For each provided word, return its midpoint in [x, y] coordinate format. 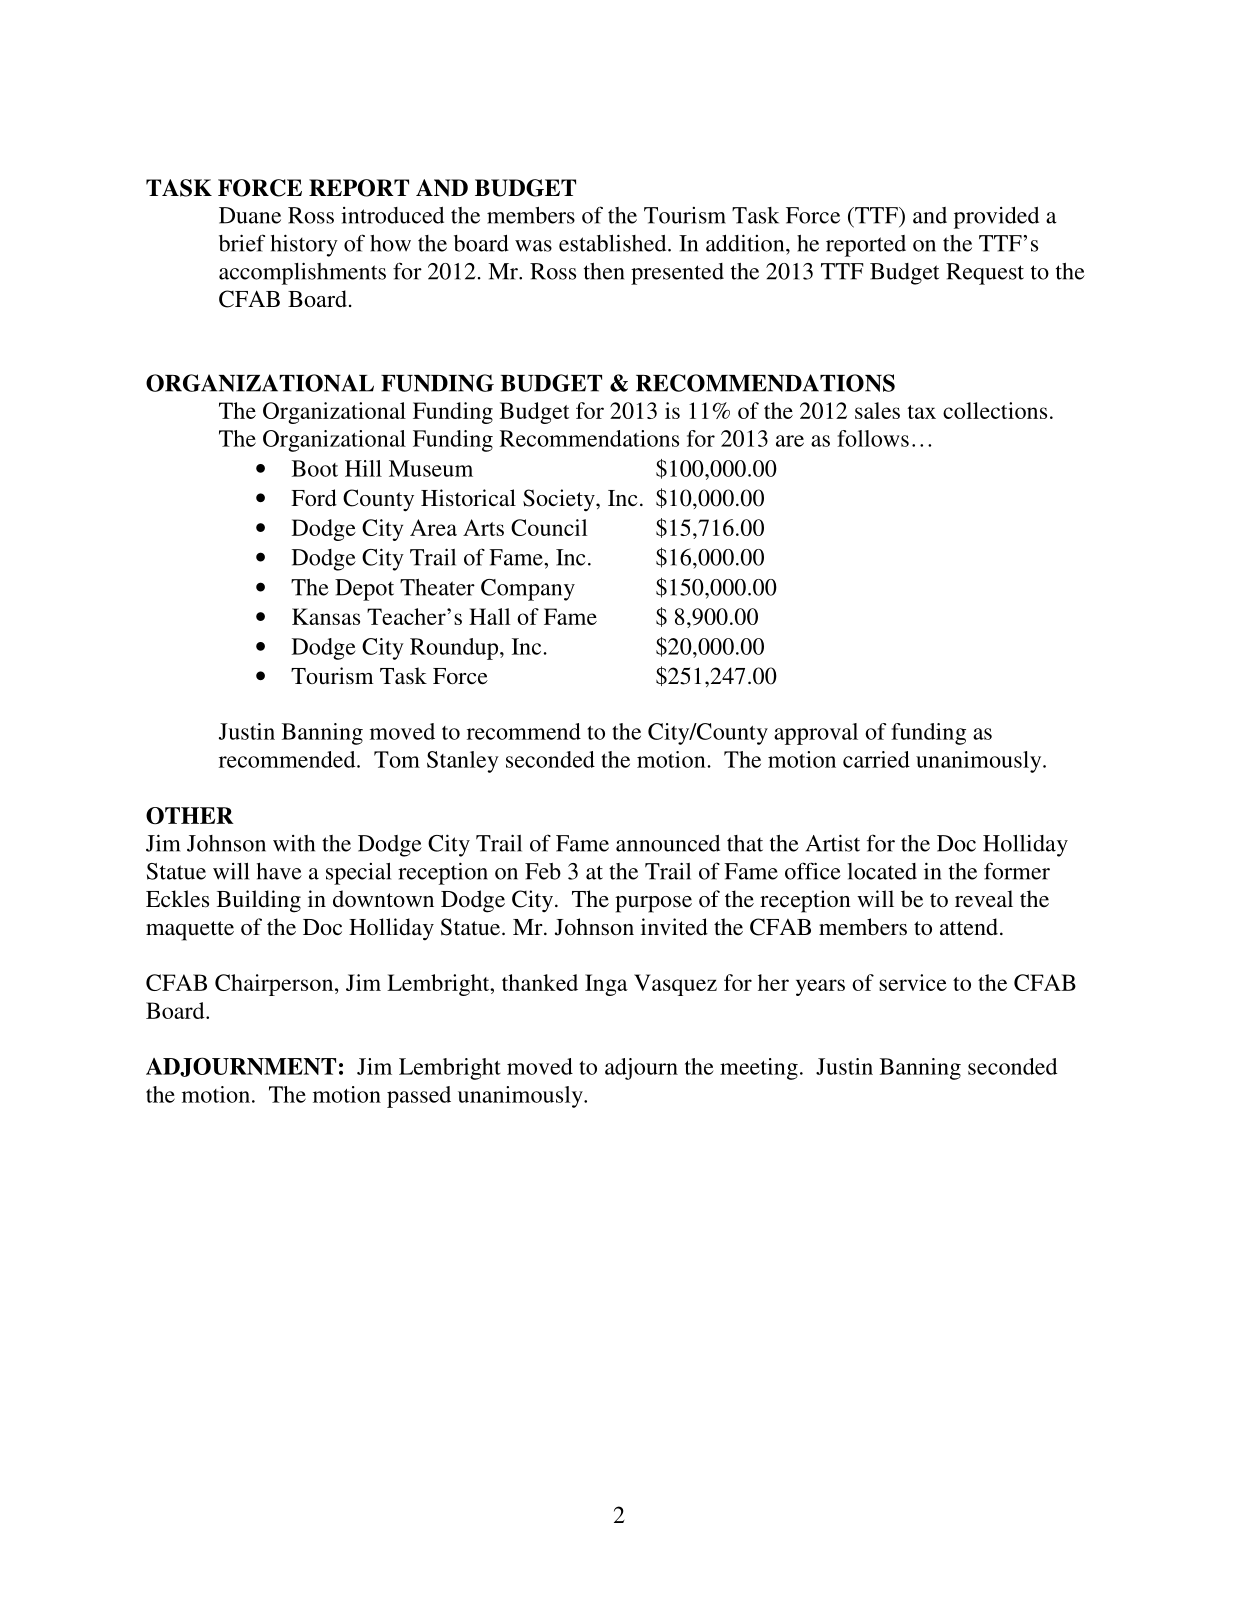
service [913, 982]
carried [876, 759]
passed [419, 1097]
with [294, 843]
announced [668, 843]
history [304, 245]
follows [873, 438]
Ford [314, 497]
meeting [759, 1069]
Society [560, 500]
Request [985, 274]
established [614, 243]
